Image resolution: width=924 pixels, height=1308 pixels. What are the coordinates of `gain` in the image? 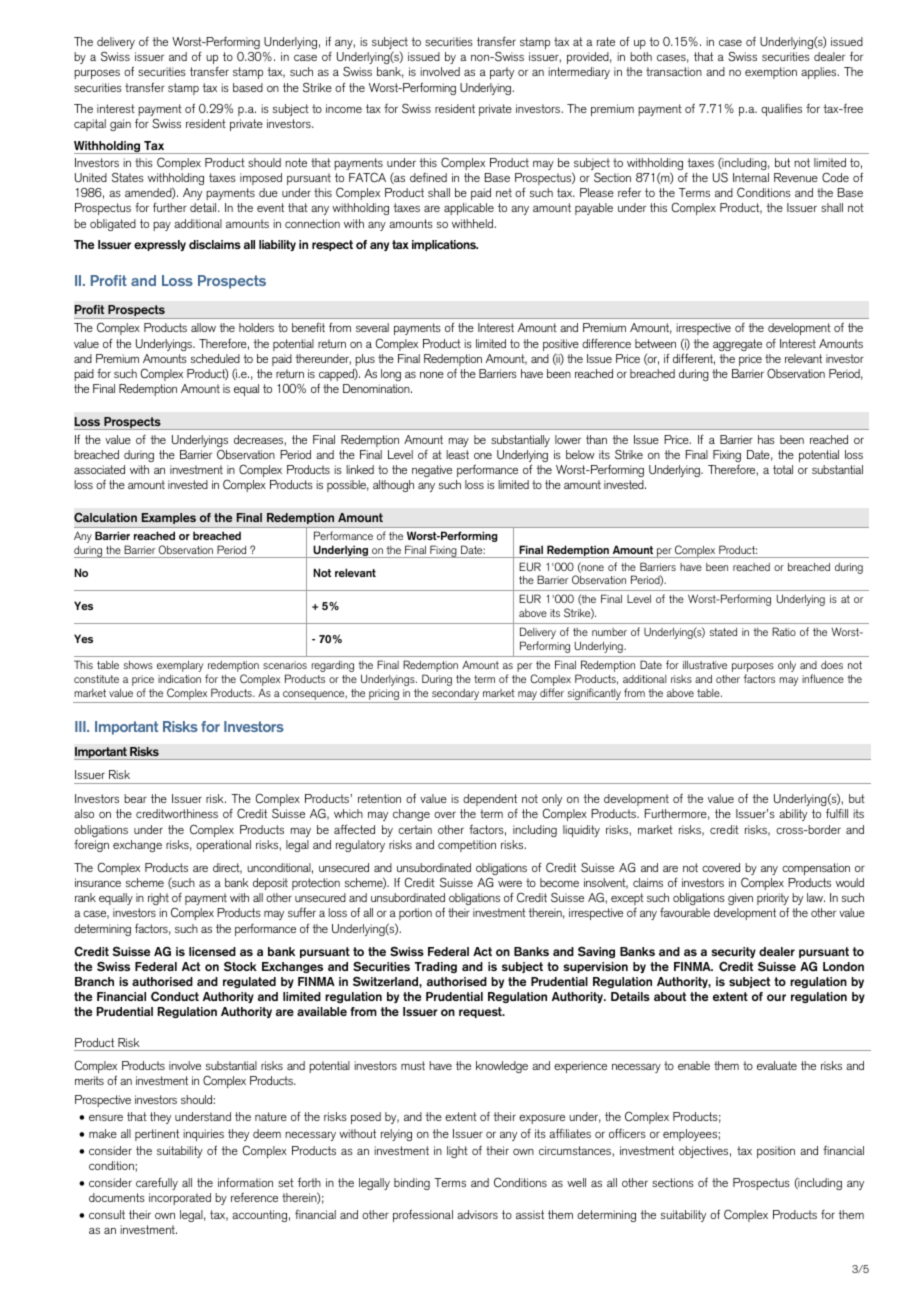 It's located at (120, 125).
